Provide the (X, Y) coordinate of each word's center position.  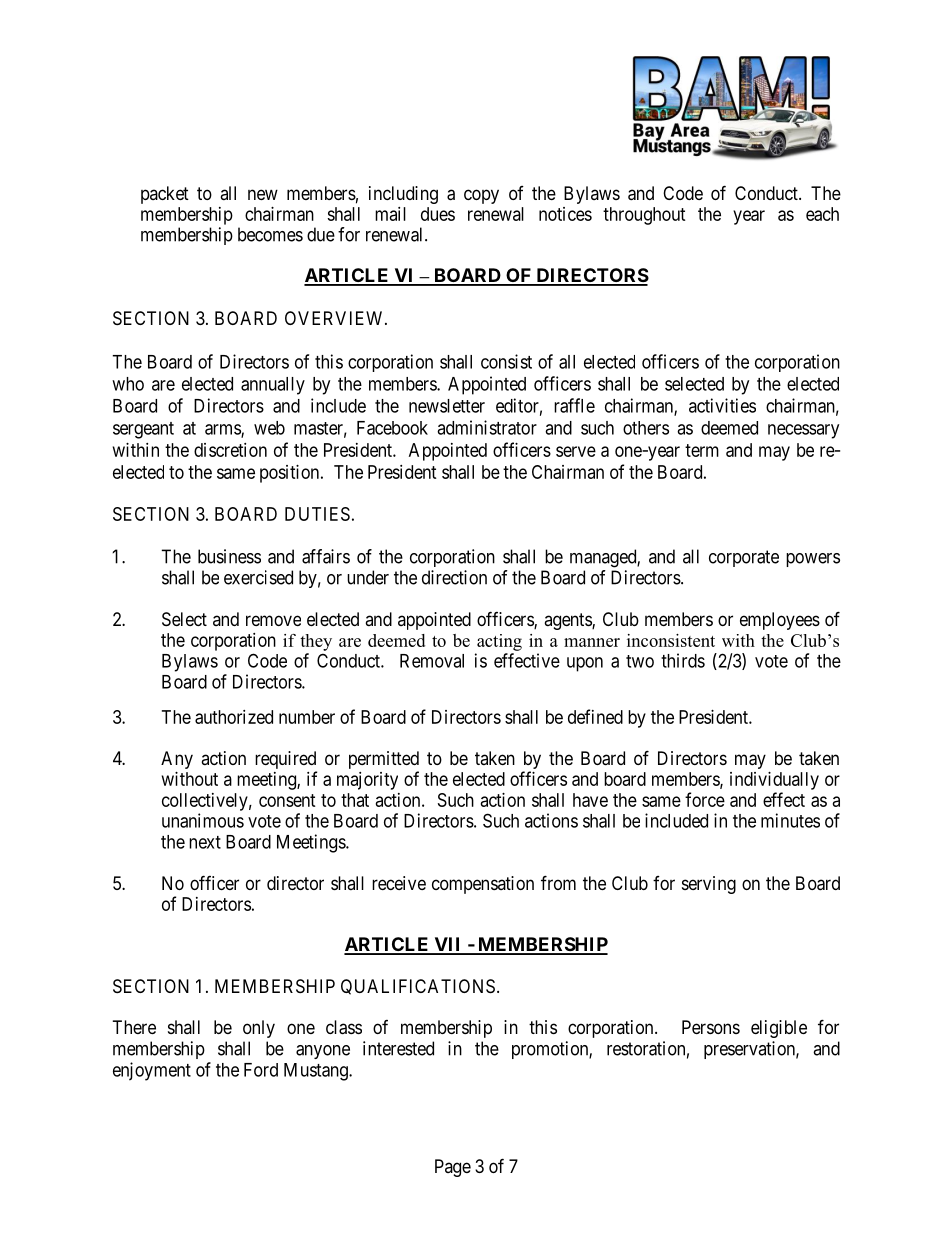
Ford (261, 1070)
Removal (432, 661)
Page (453, 1168)
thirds (683, 660)
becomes (270, 234)
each (822, 214)
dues (438, 214)
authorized (234, 717)
